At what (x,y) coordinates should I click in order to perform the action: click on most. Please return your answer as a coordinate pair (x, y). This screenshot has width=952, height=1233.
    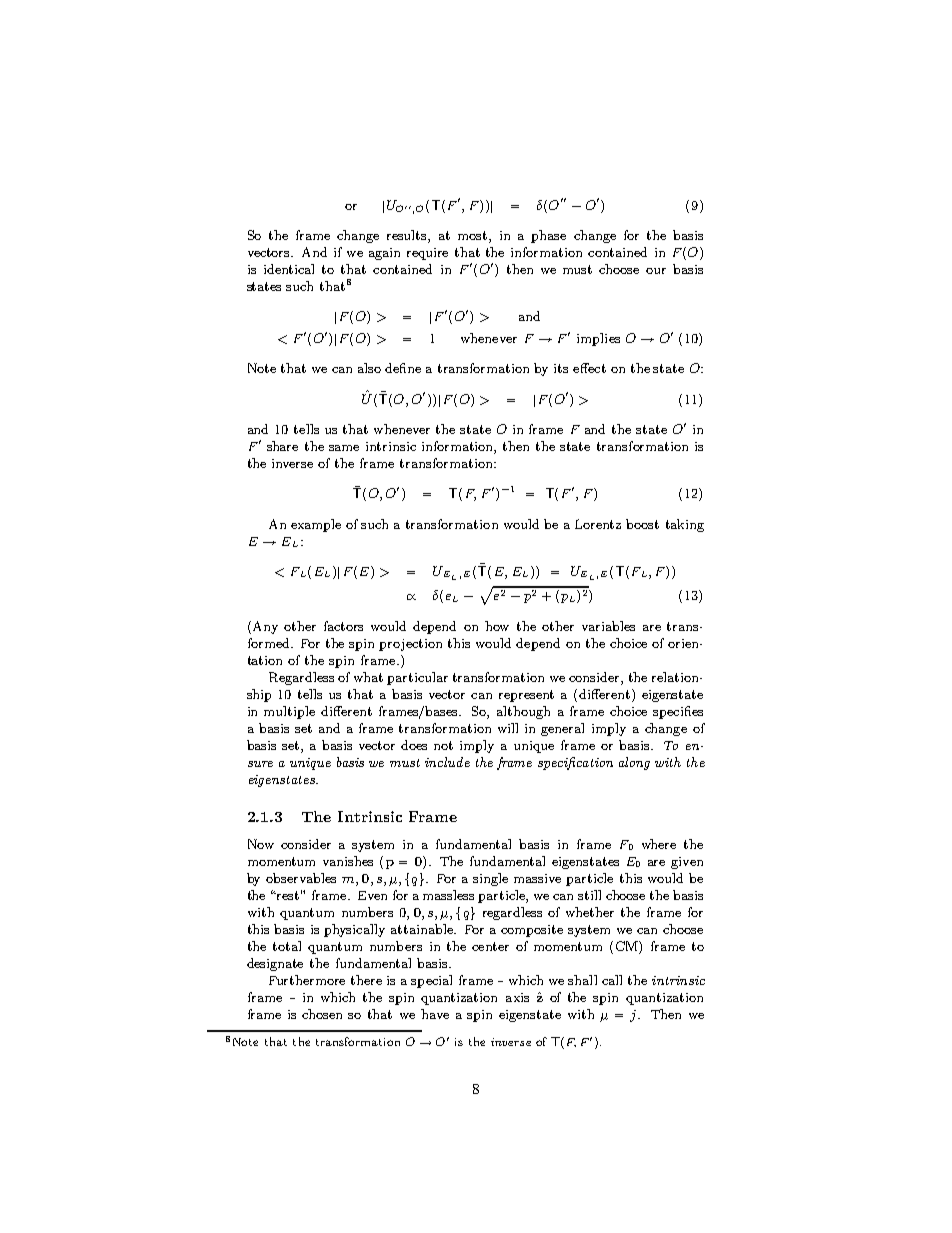
    Looking at the image, I should click on (474, 235).
